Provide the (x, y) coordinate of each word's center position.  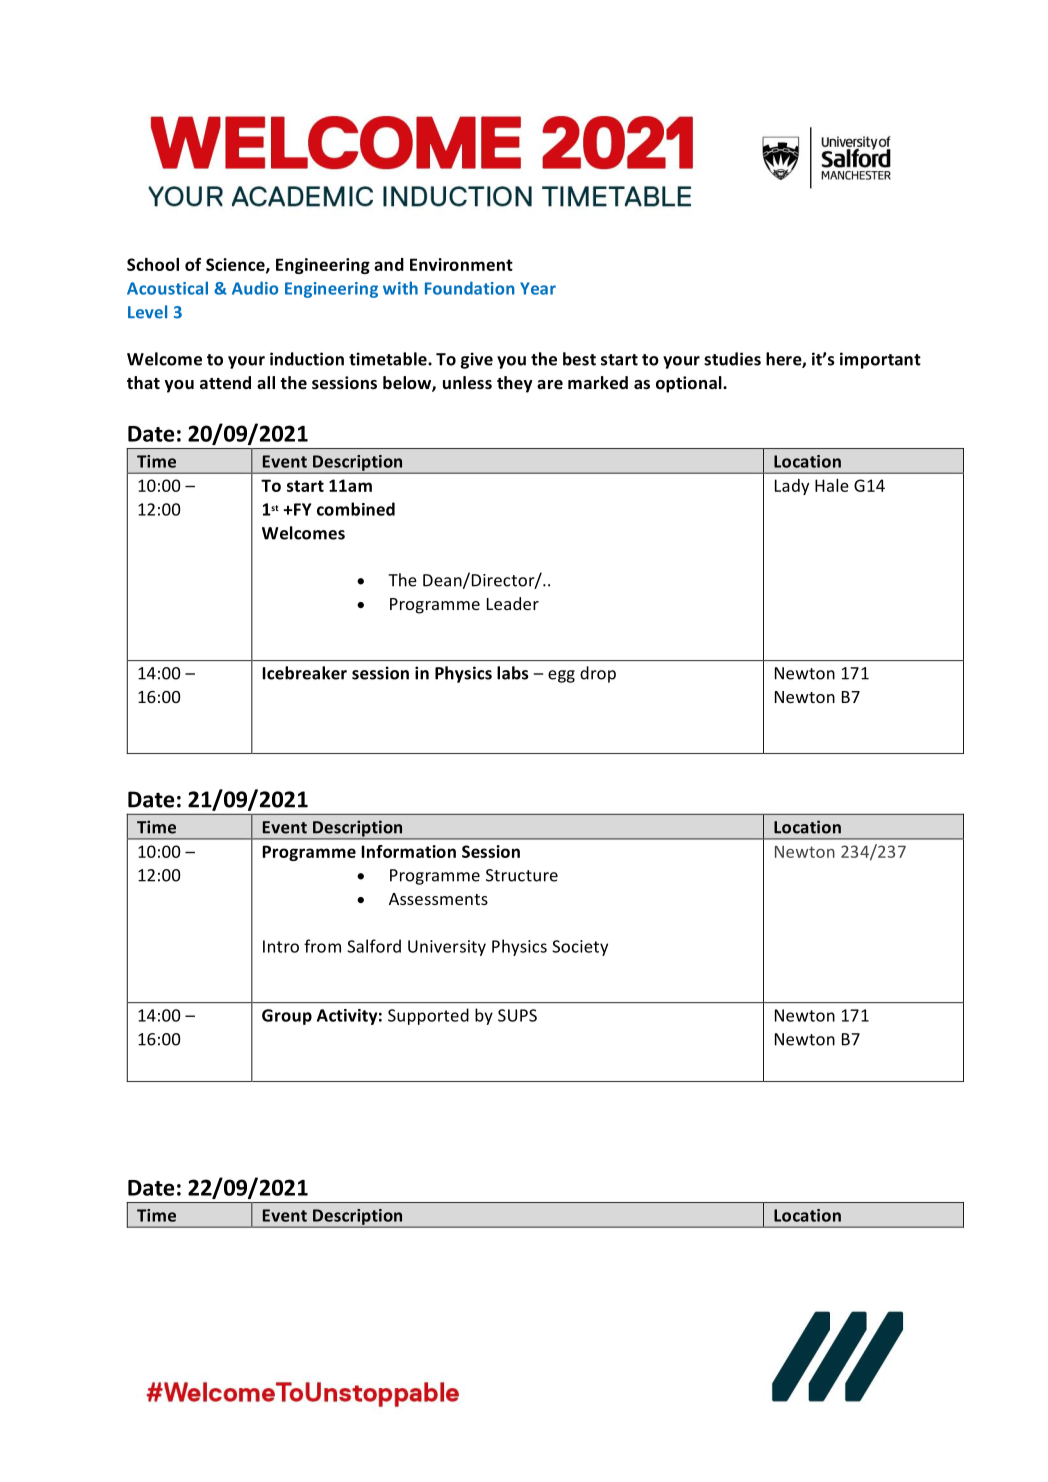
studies (732, 359)
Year (538, 288)
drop (598, 674)
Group (287, 1017)
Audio (255, 288)
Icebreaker (305, 673)
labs (513, 673)
